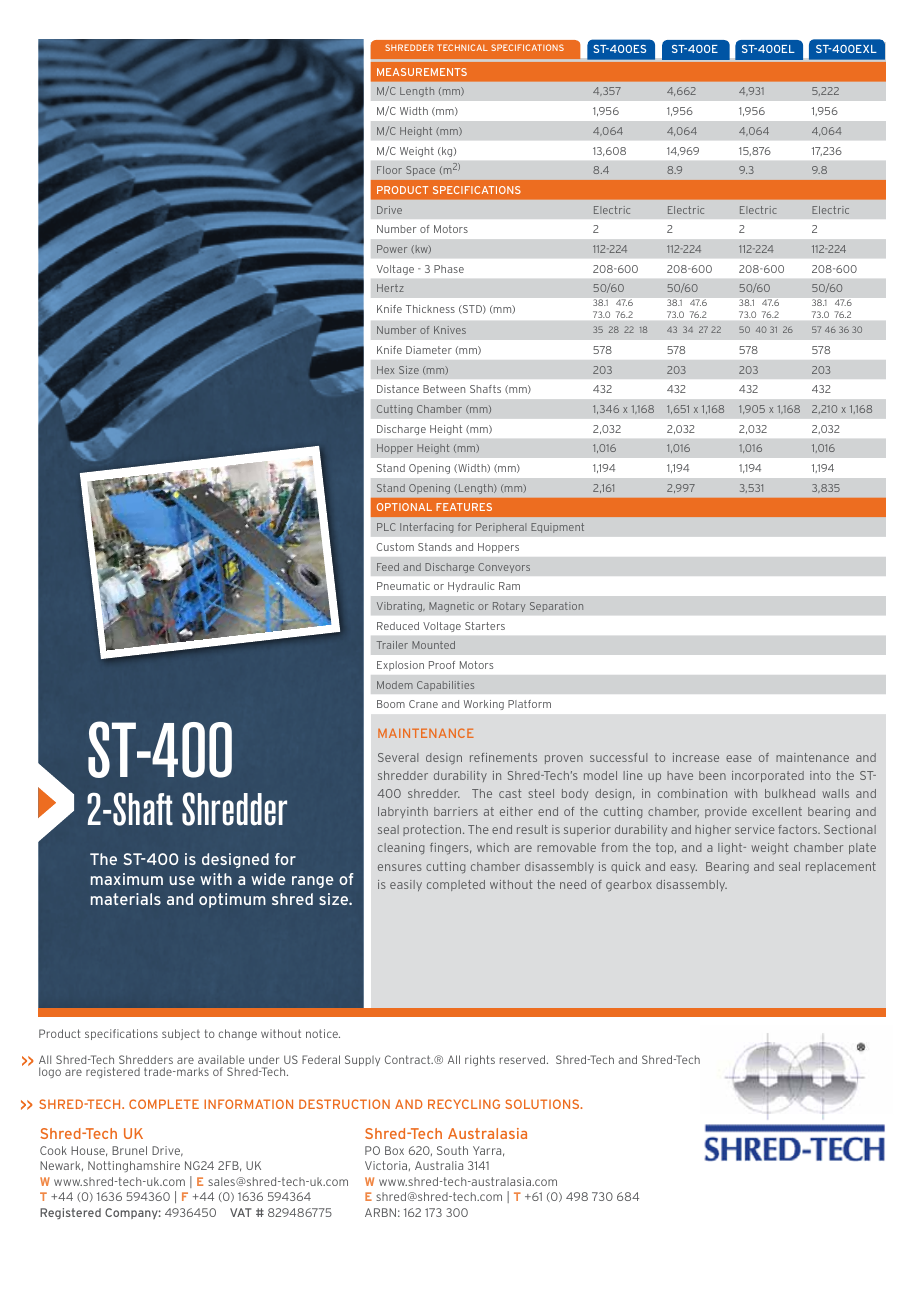 The width and height of the document is (924, 1308). I want to click on Between, so click(444, 389).
